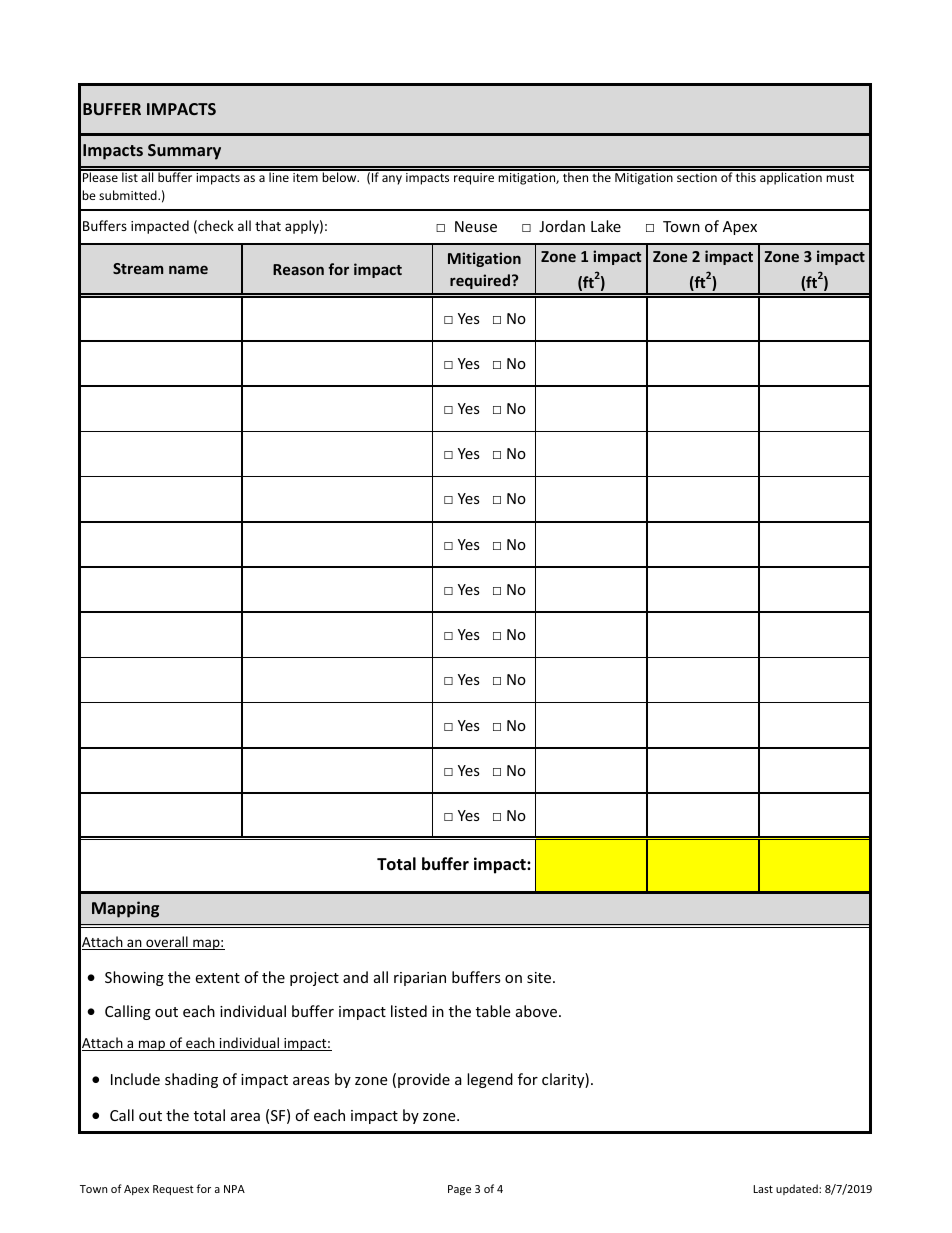 The image size is (952, 1233). Describe the element at coordinates (234, 1189) in the page. I see `NPA` at that location.
